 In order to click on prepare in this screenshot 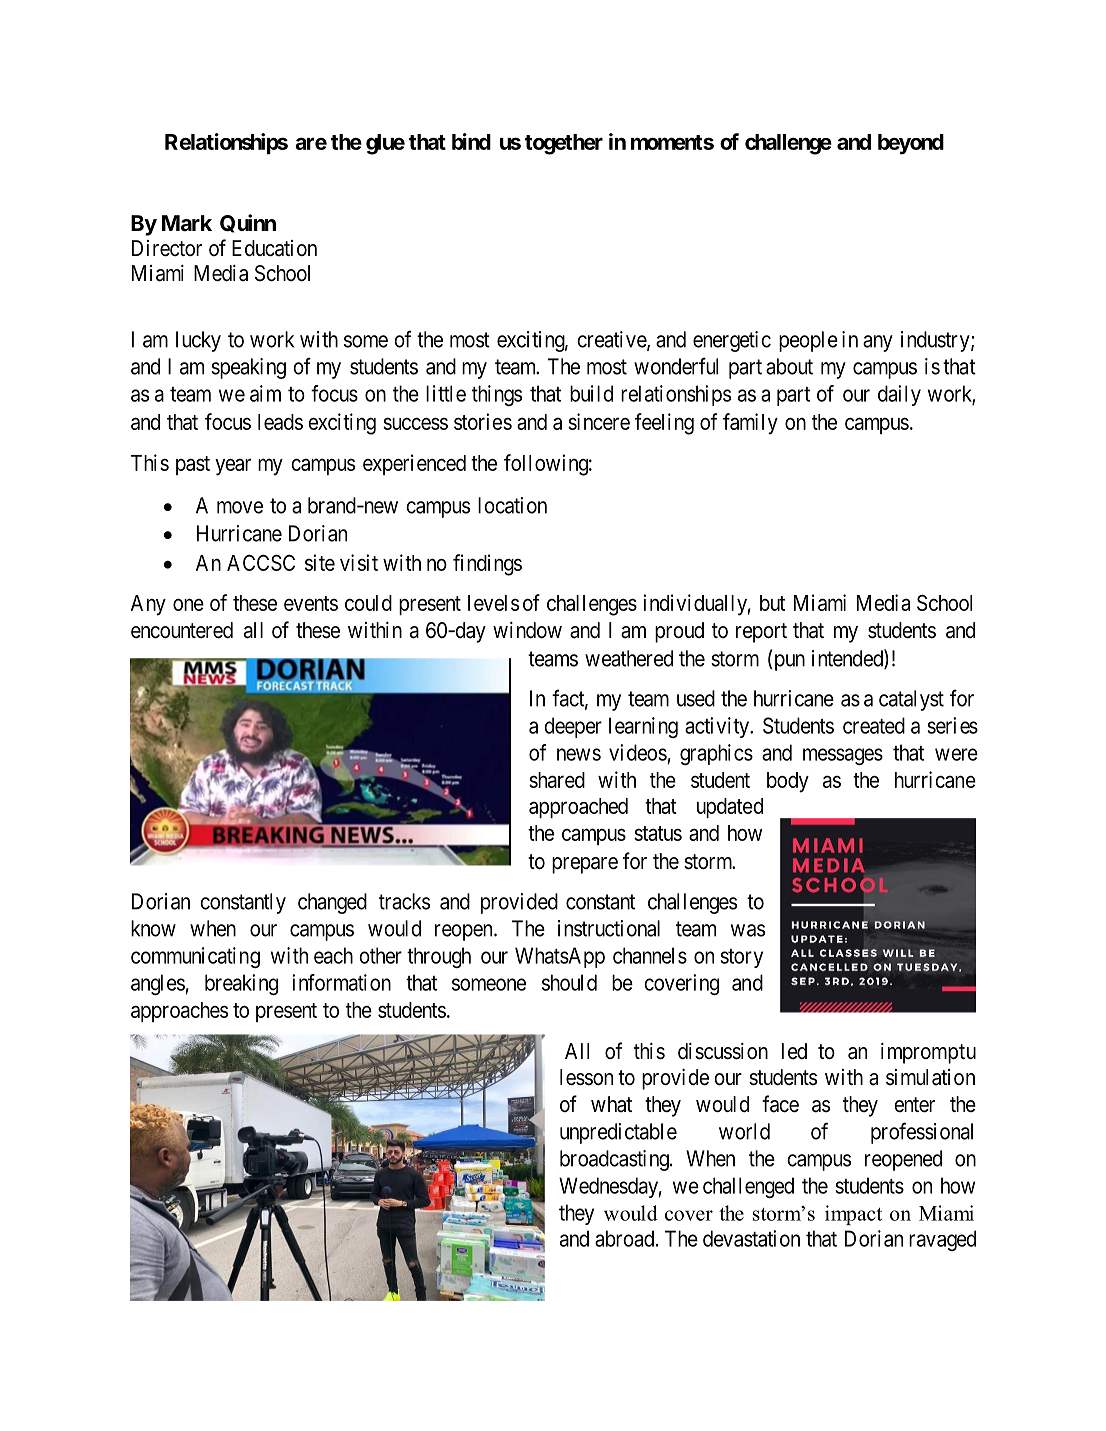, I will do `click(585, 865)`.
